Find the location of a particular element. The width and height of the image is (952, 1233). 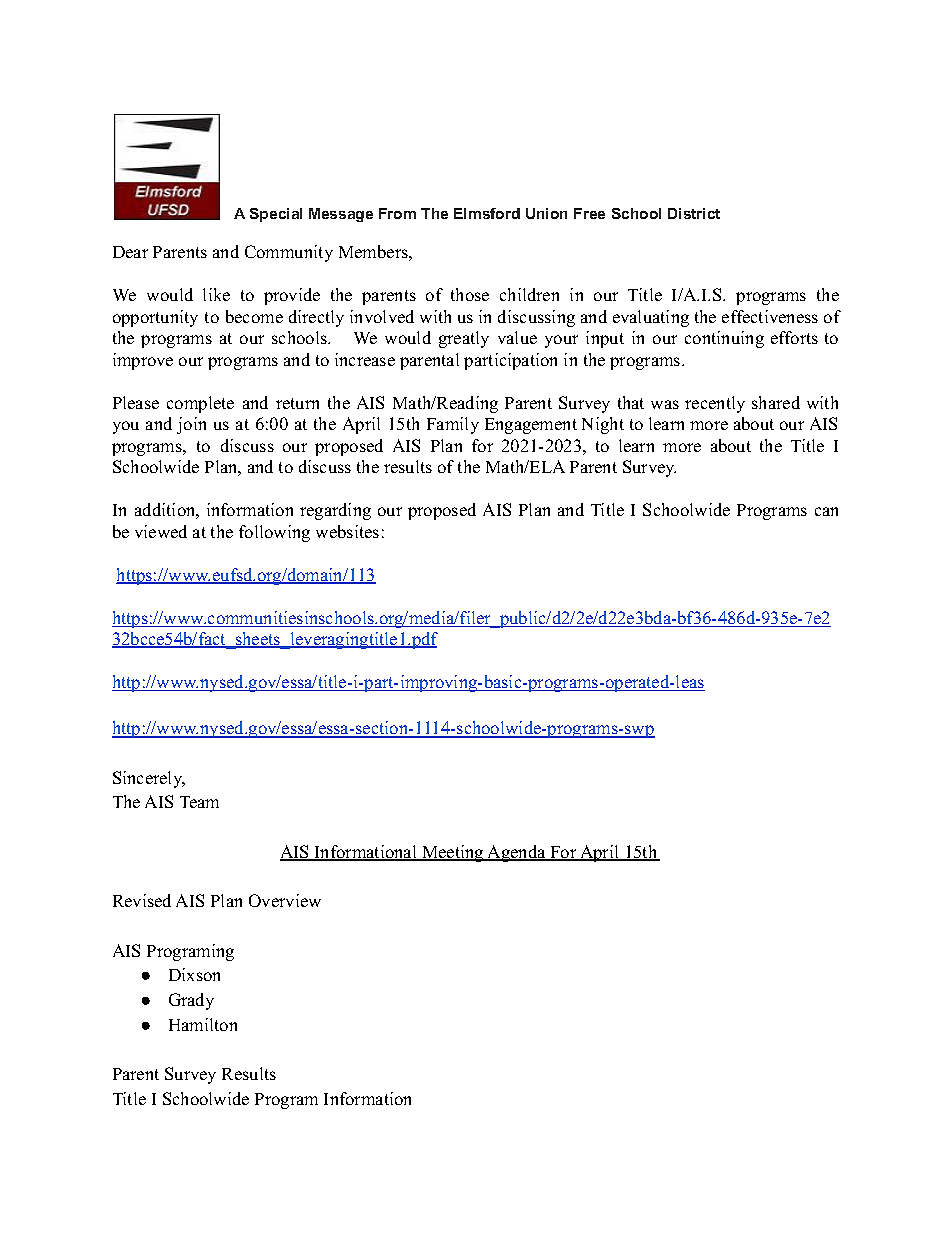

Meeting is located at coordinates (453, 853).
